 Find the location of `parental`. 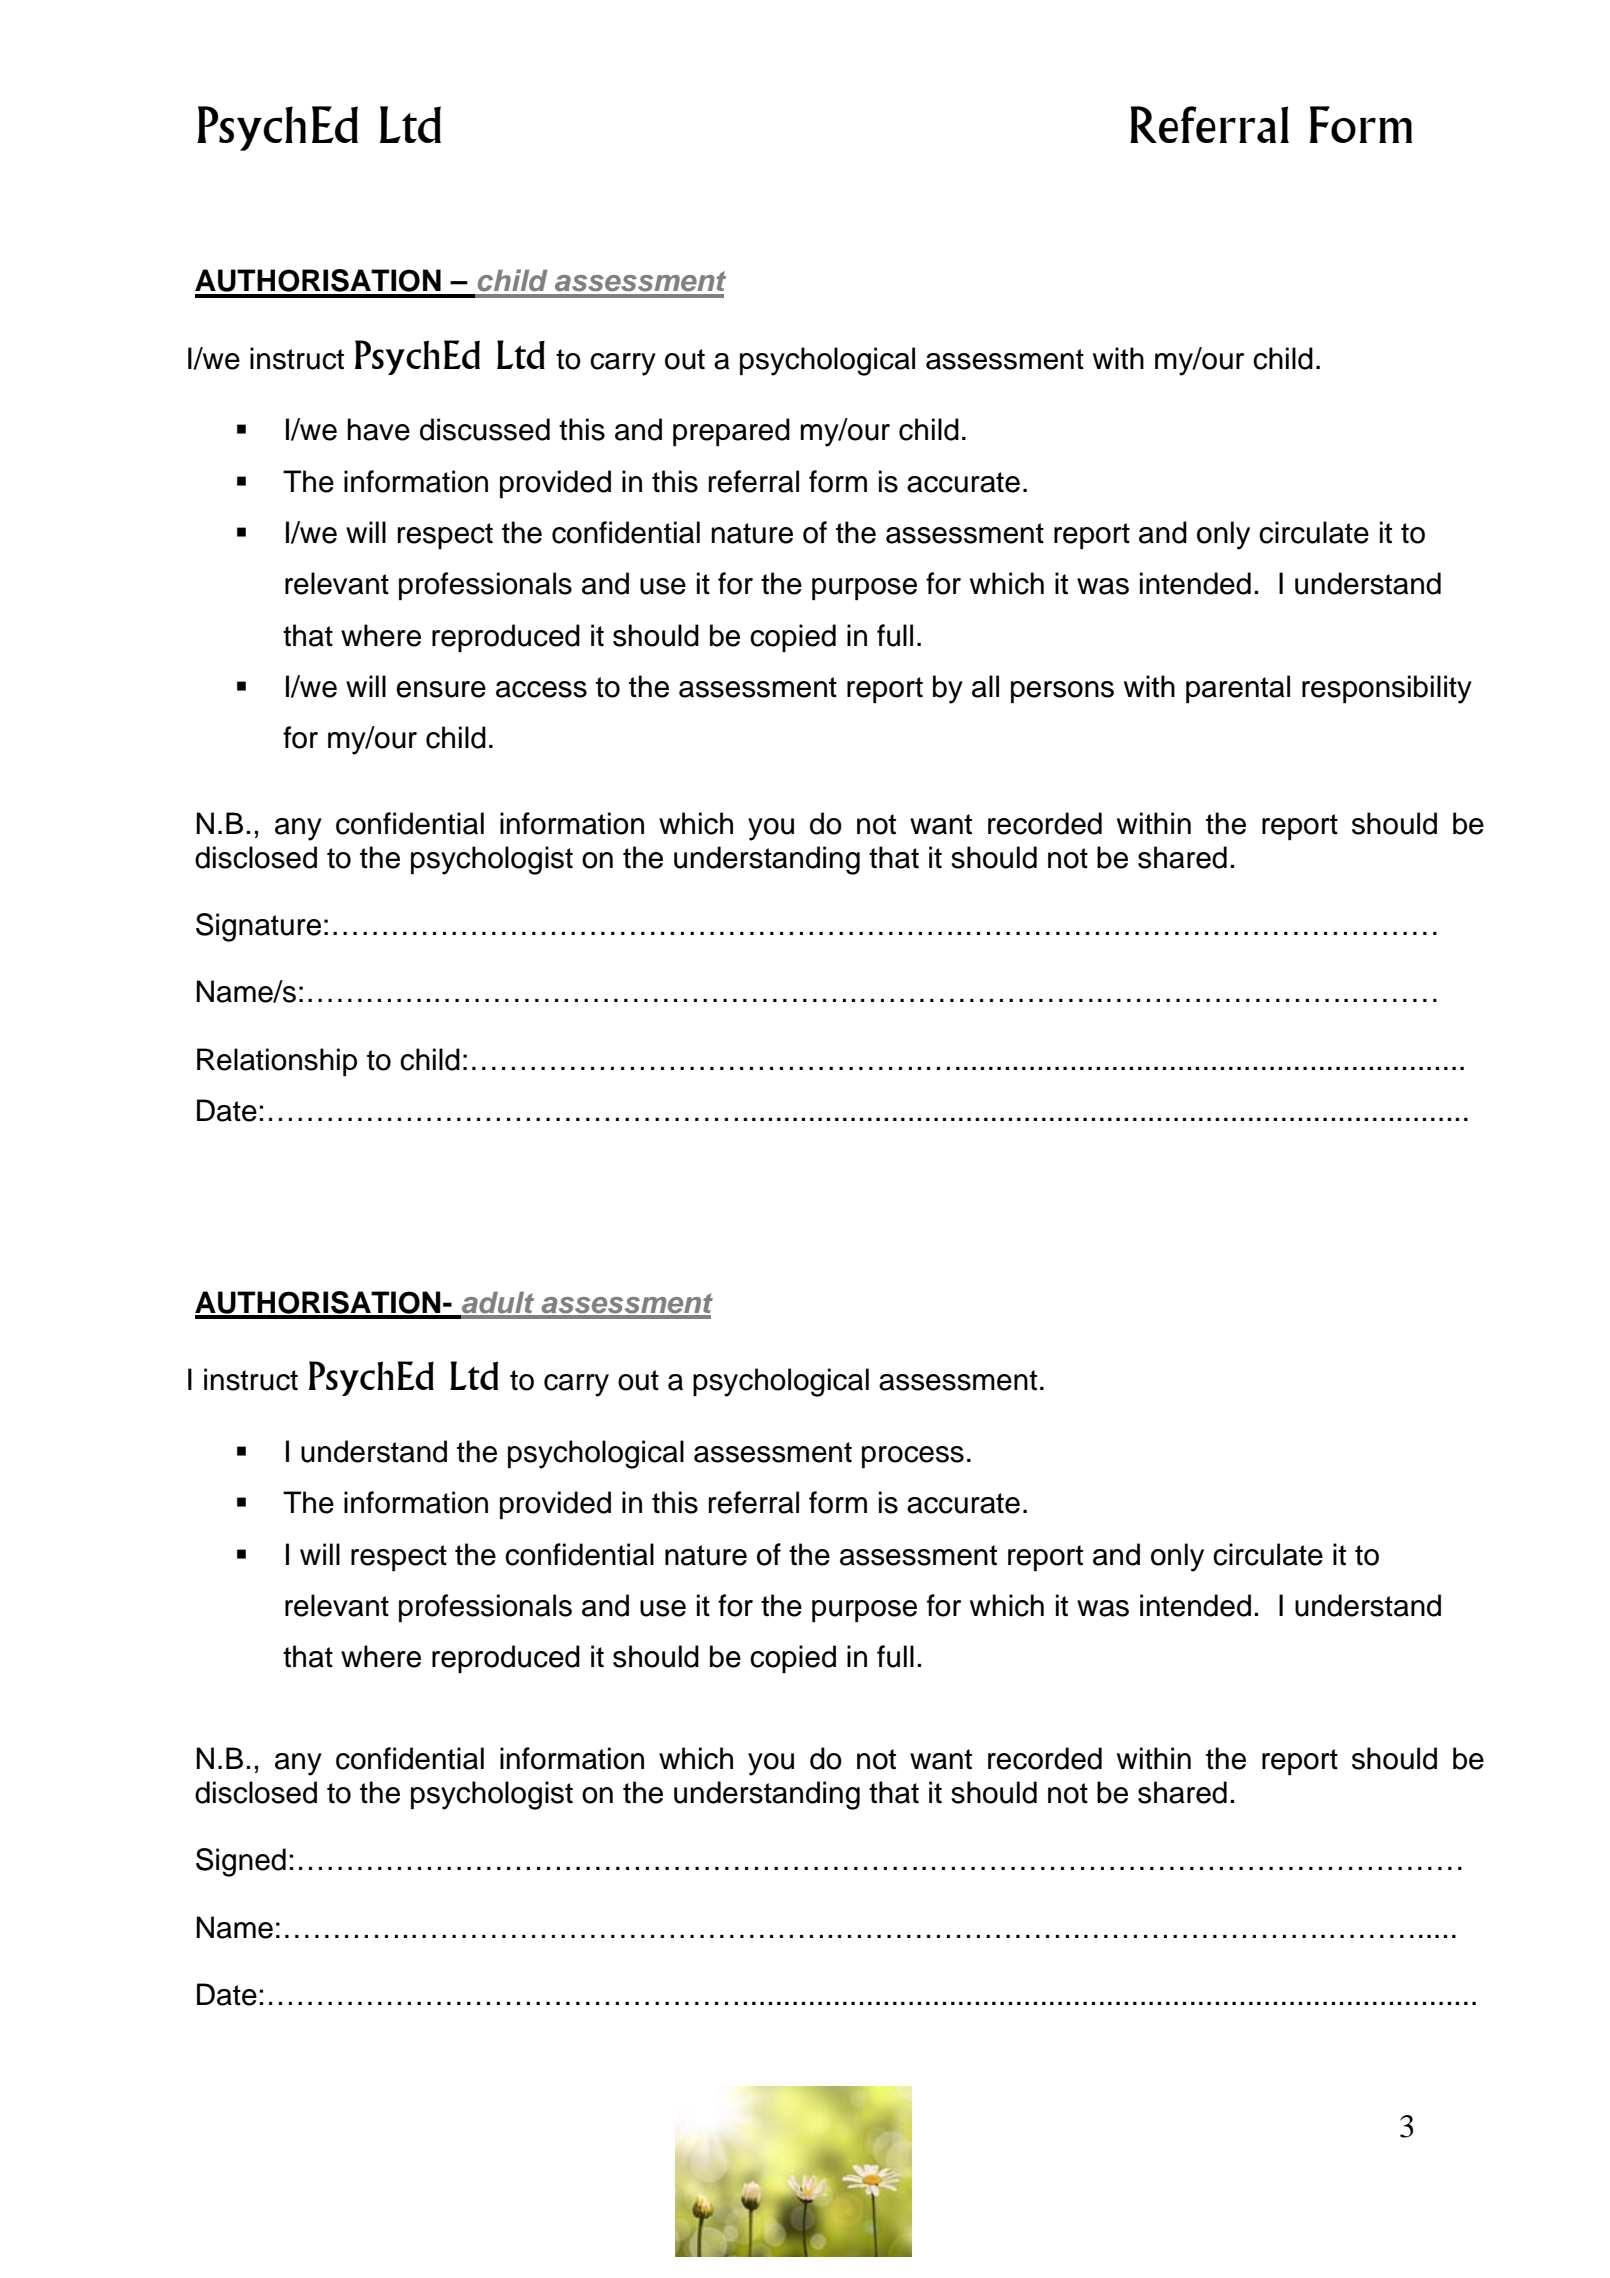

parental is located at coordinates (1238, 689).
